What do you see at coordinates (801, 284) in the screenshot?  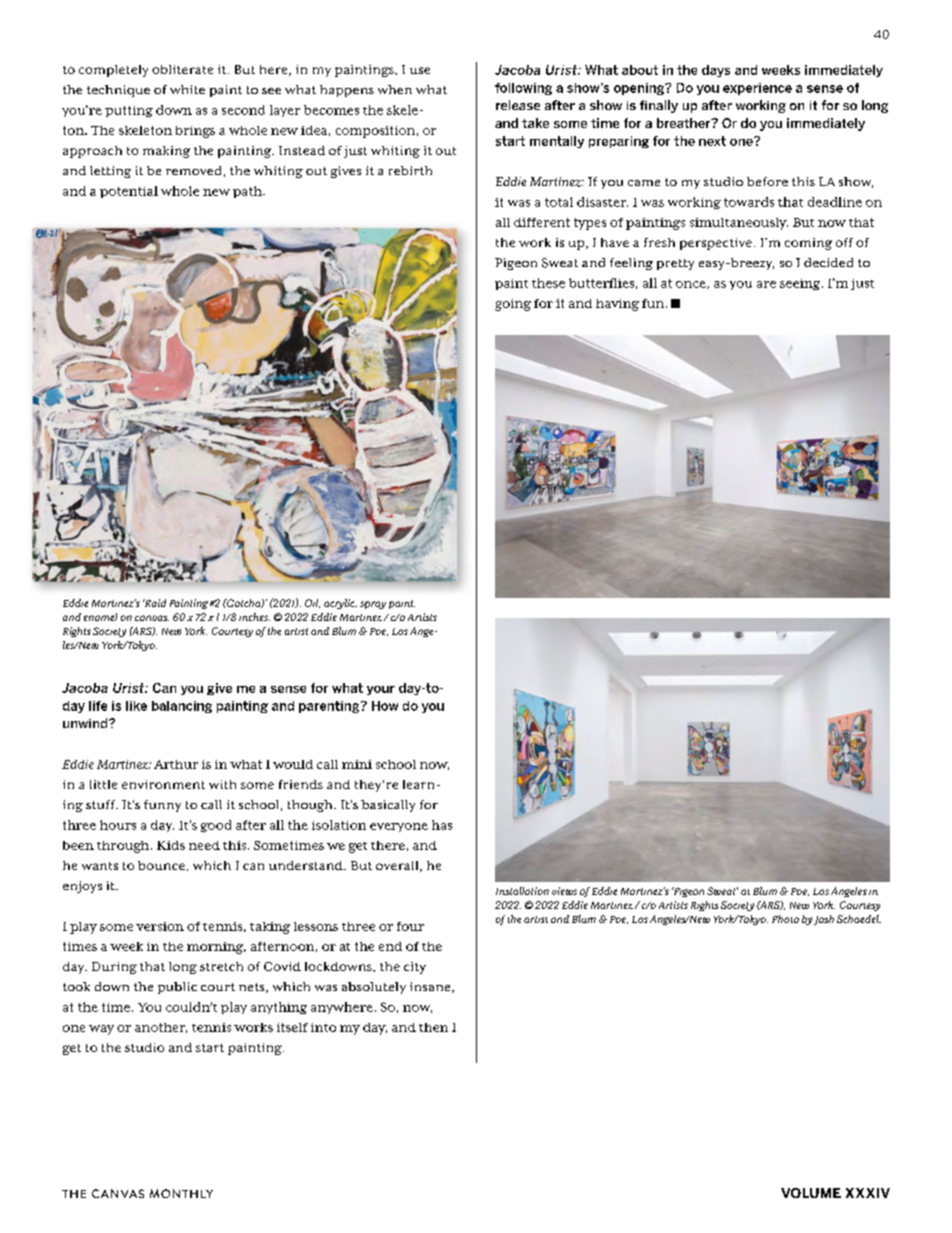 I see `seeing` at bounding box center [801, 284].
